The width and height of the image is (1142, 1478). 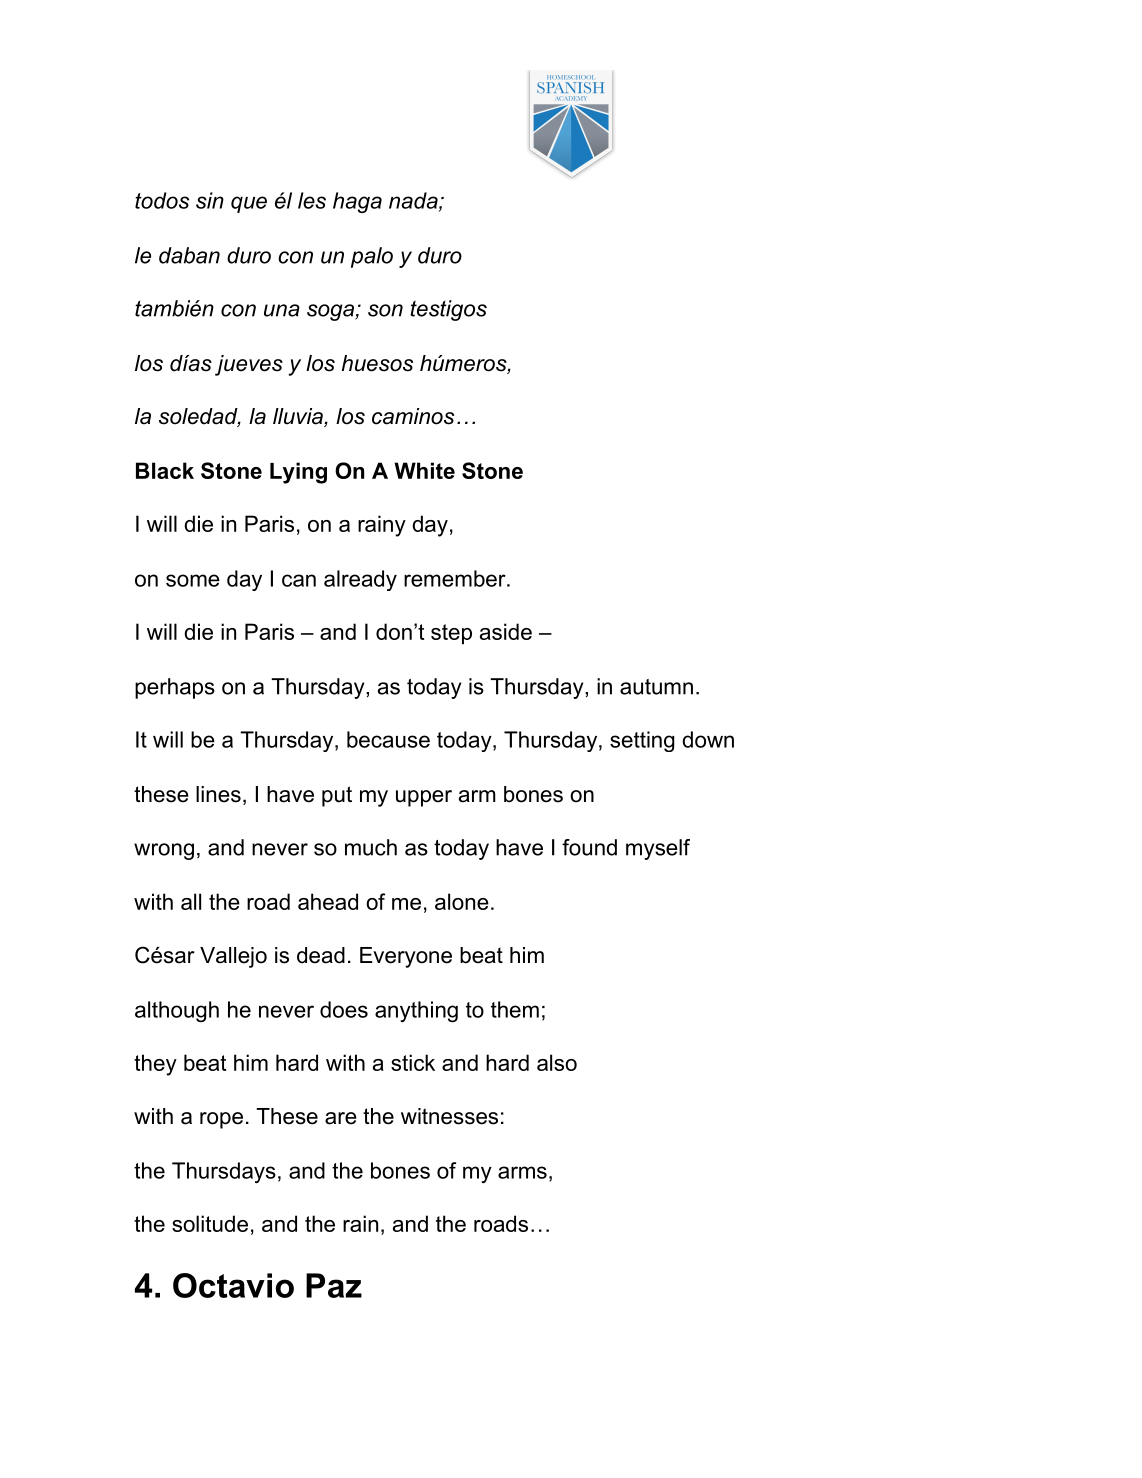 I want to click on palo, so click(x=372, y=257).
